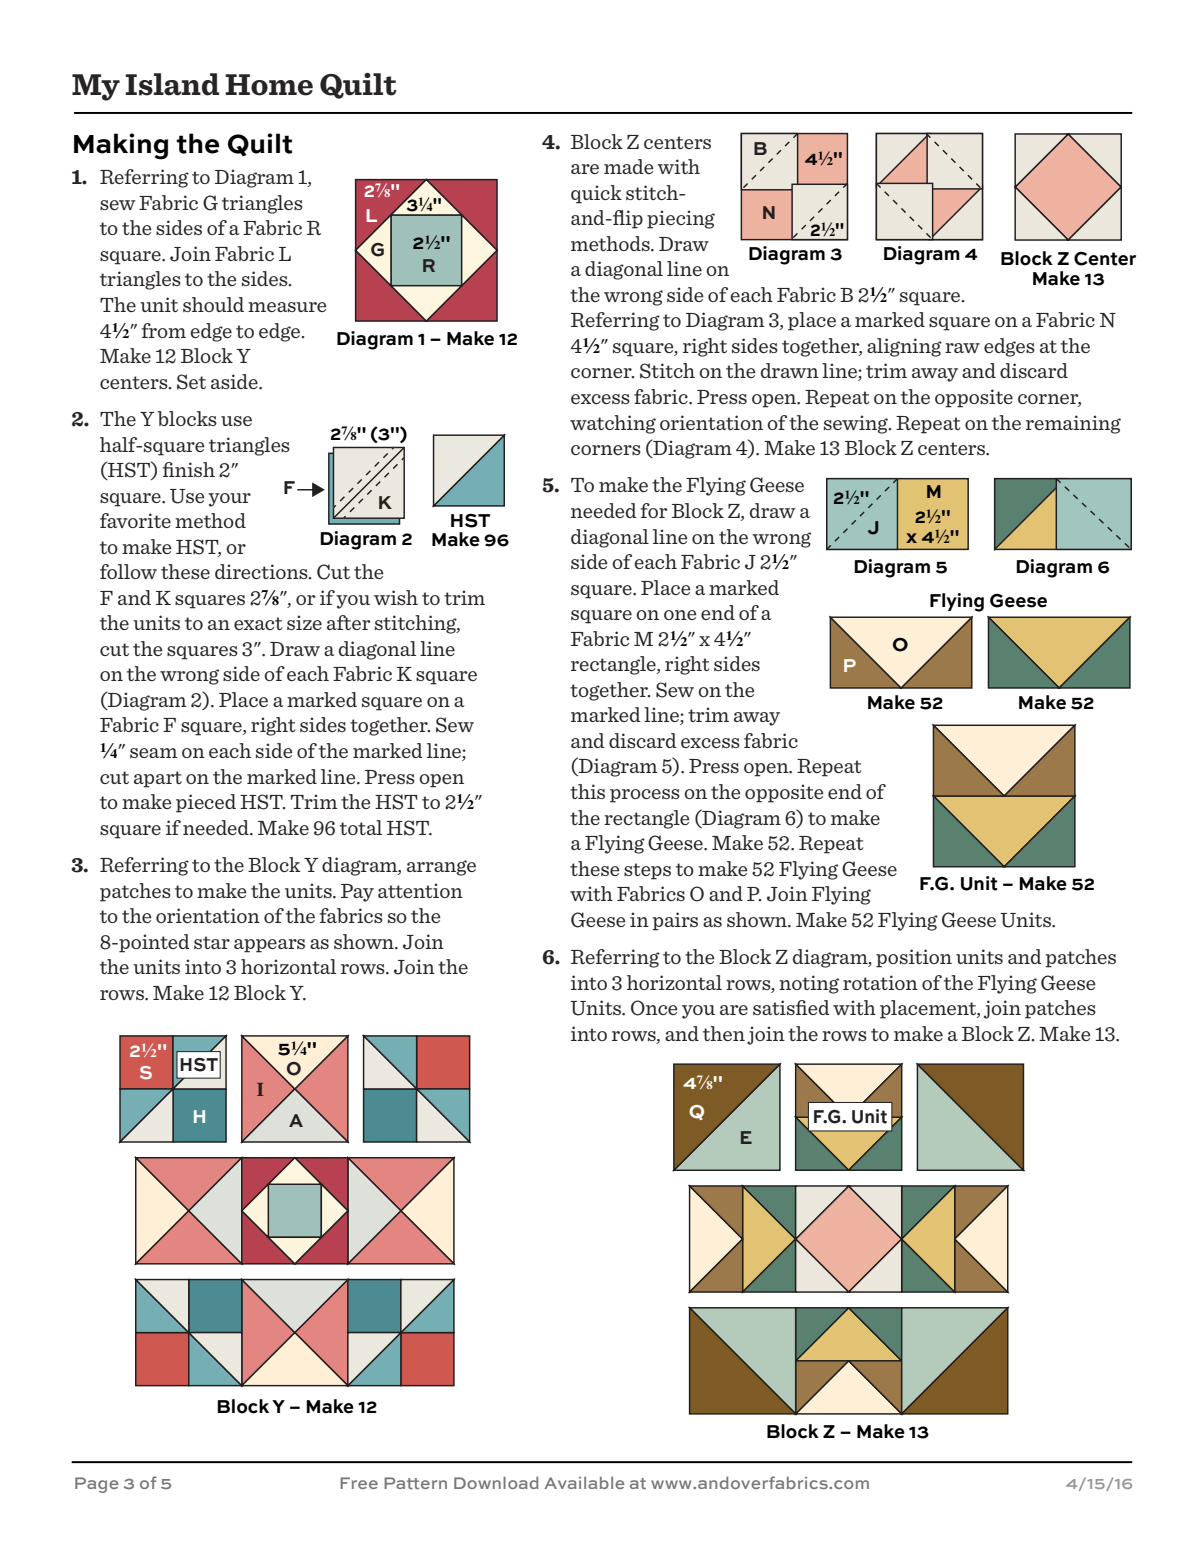 The height and width of the screenshot is (1556, 1202). I want to click on Available, so click(584, 1482).
